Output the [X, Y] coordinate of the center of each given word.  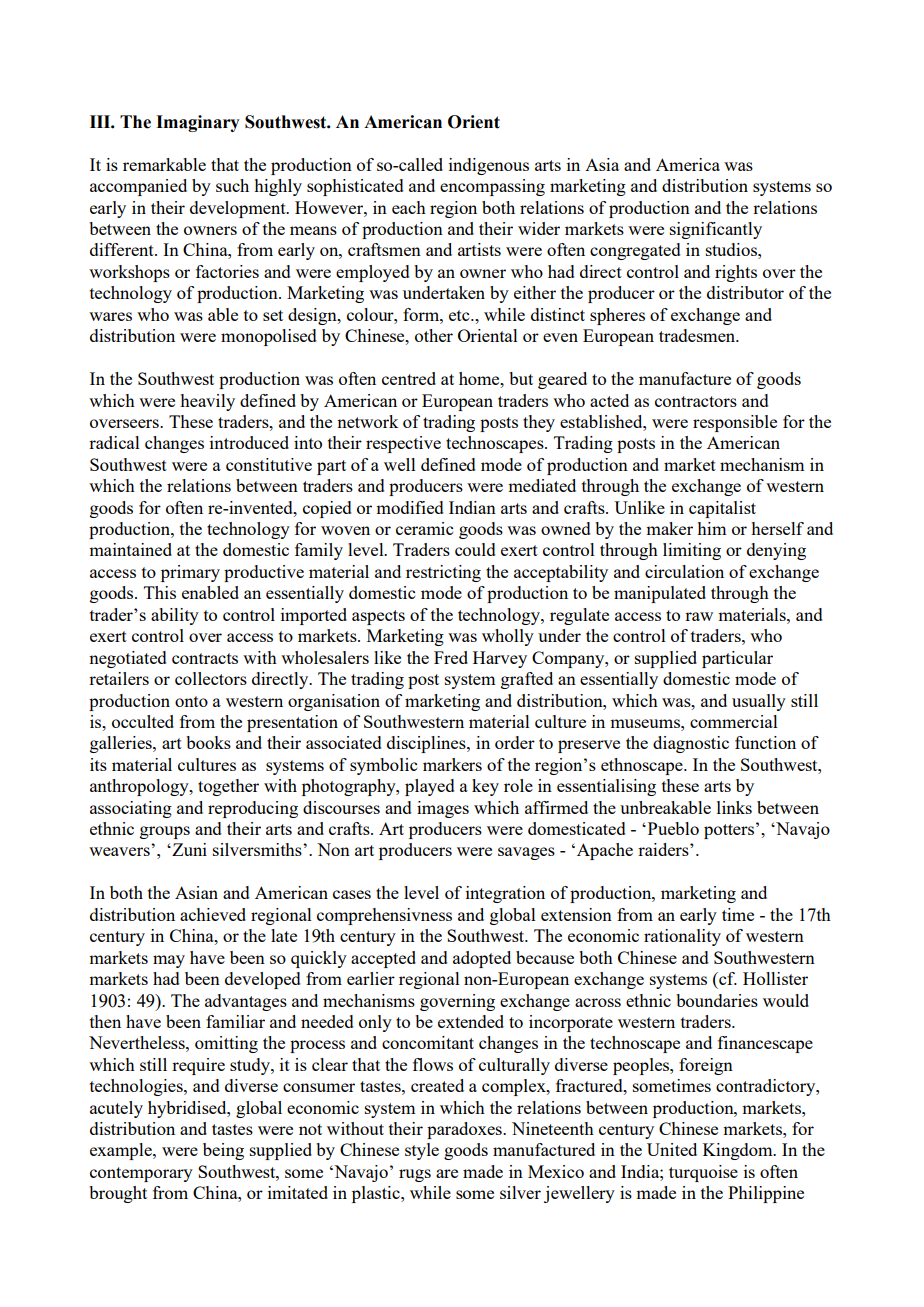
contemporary [141, 1174]
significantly [716, 230]
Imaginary [198, 123]
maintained [130, 549]
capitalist [722, 509]
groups [165, 832]
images [443, 809]
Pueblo [673, 828]
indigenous [489, 166]
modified [410, 507]
